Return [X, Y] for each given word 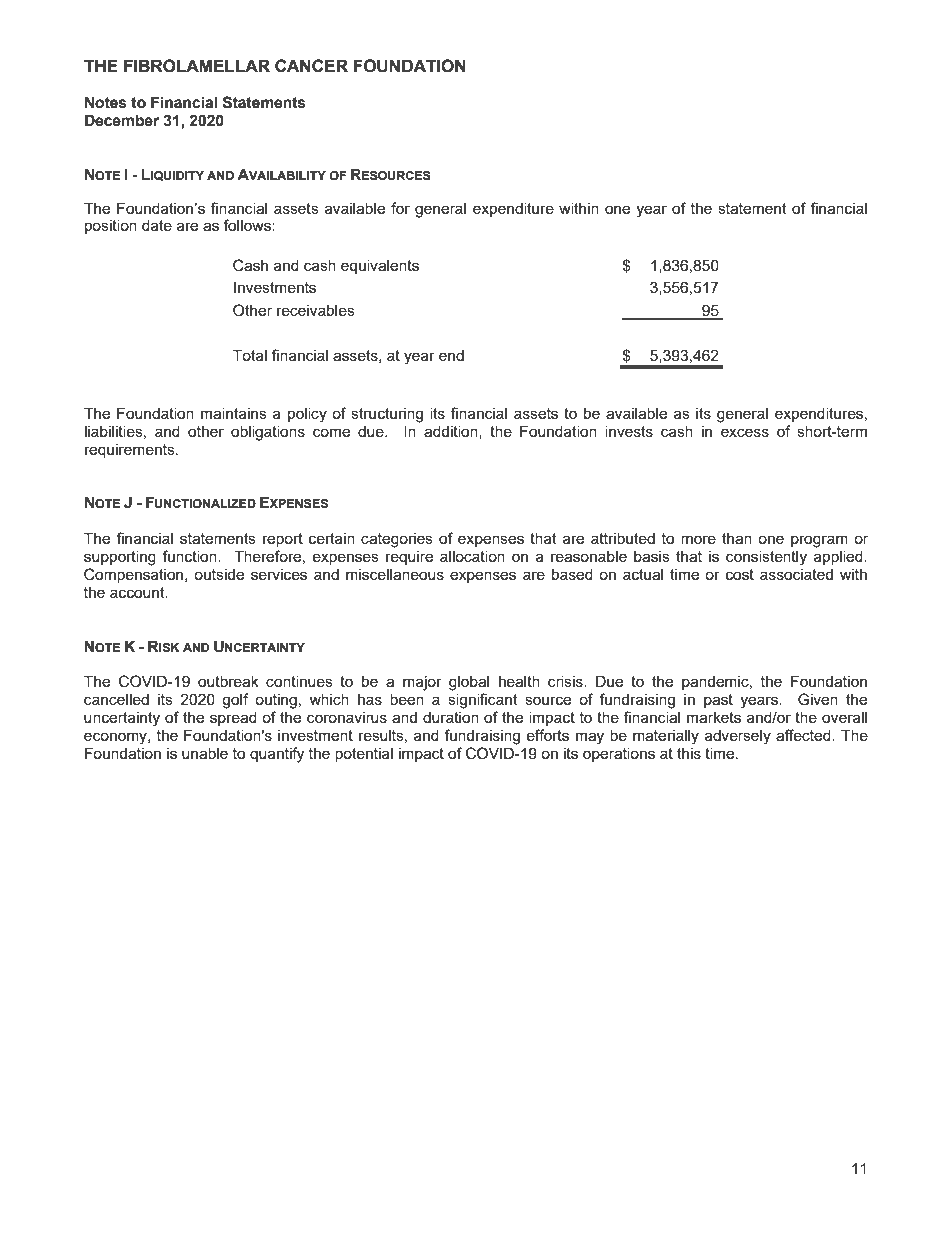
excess [745, 432]
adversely [738, 737]
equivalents [380, 266]
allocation [472, 556]
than [737, 538]
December [122, 120]
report [283, 540]
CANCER [311, 65]
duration [451, 717]
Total [250, 355]
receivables [316, 310]
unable [205, 753]
